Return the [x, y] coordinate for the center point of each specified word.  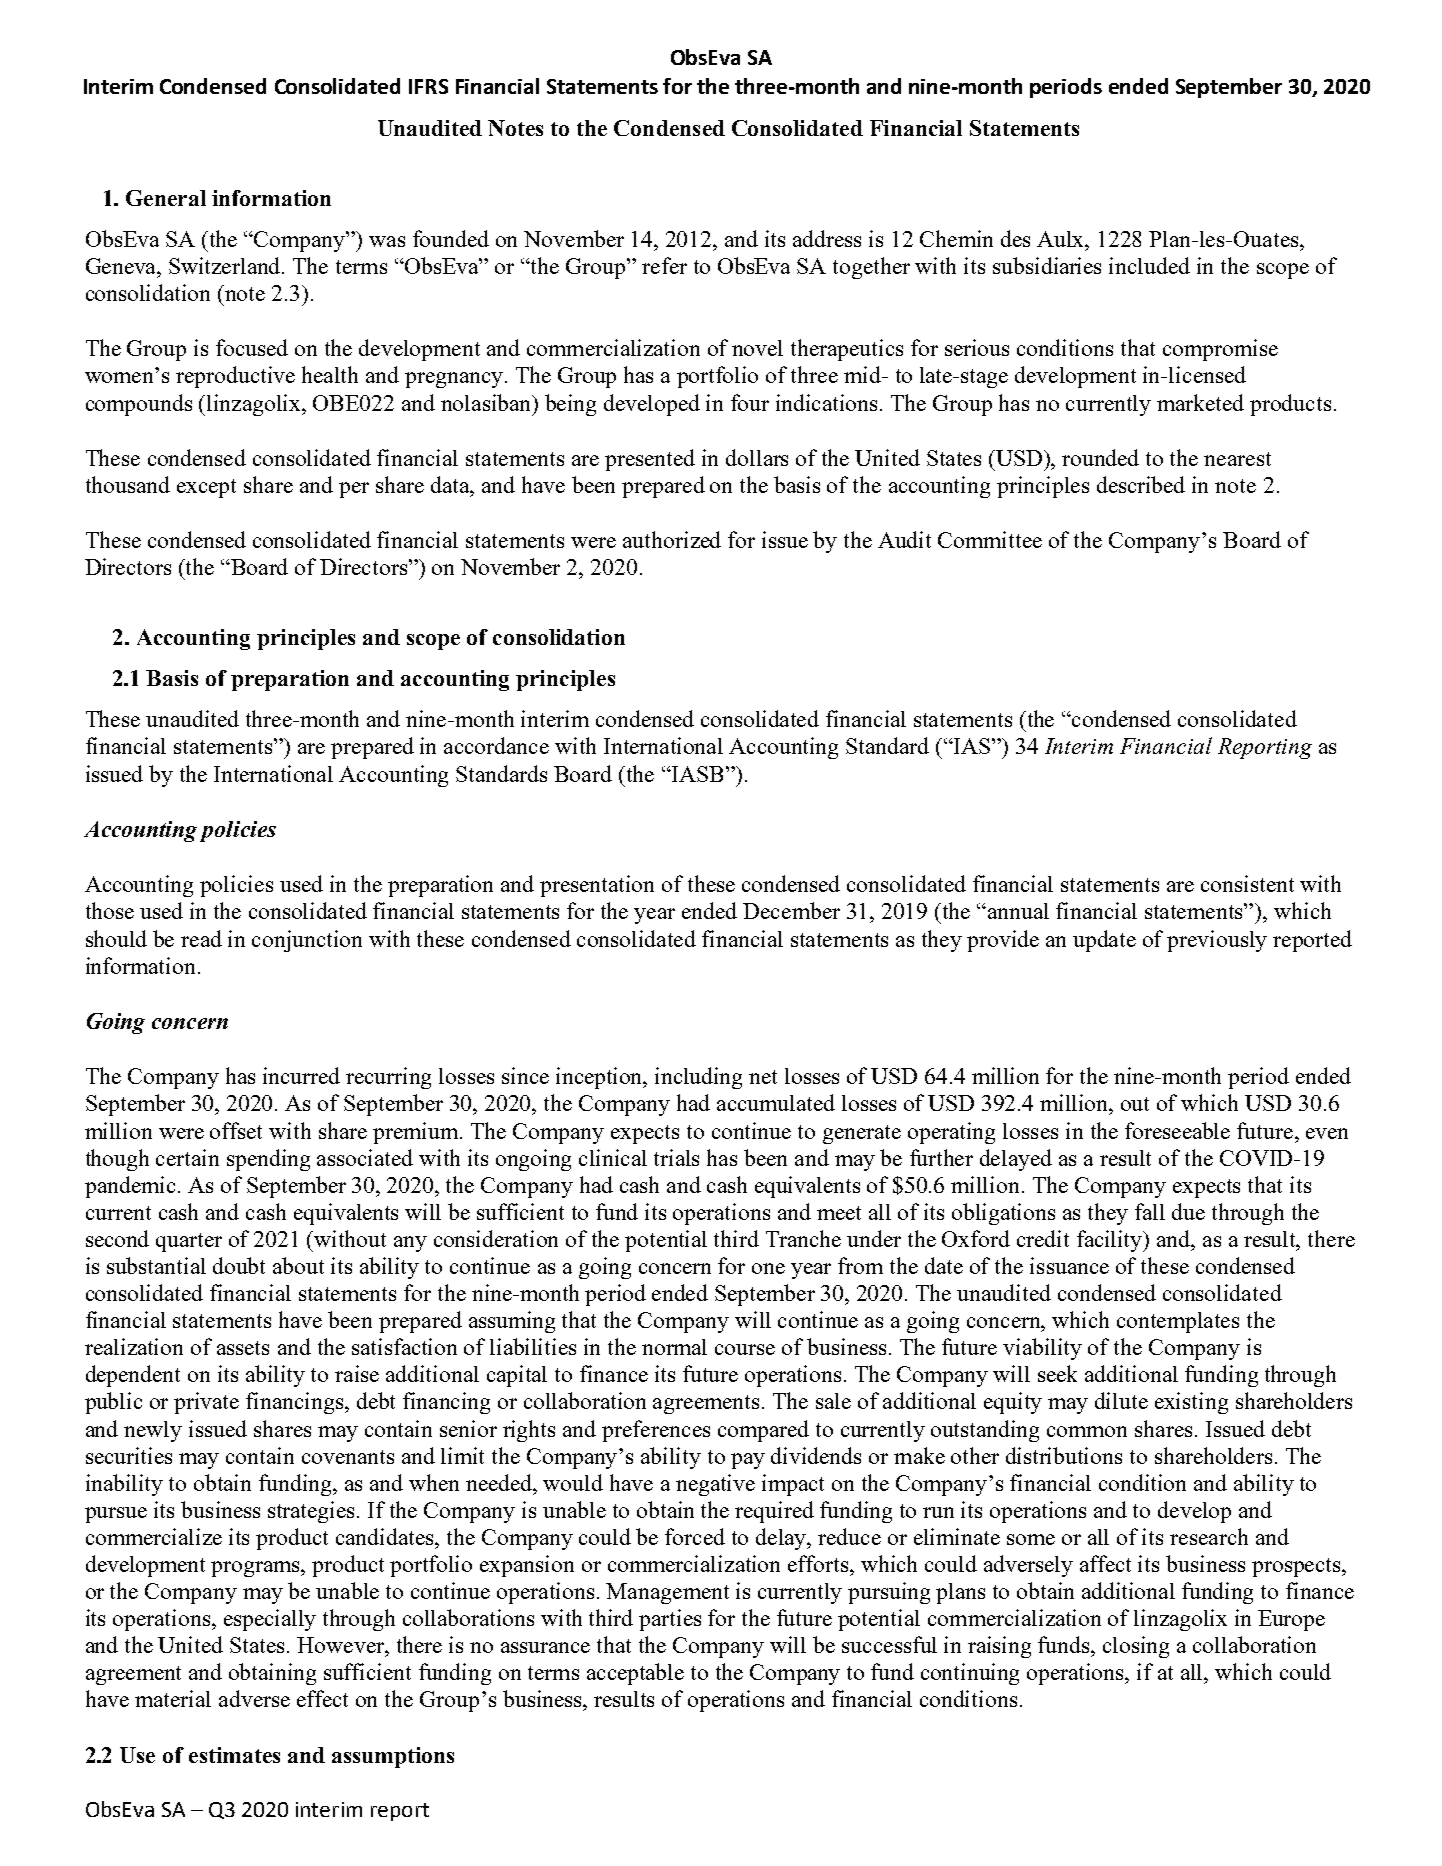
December [791, 910]
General [166, 198]
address [827, 238]
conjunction [307, 941]
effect [322, 1698]
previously [1217, 941]
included [1149, 265]
